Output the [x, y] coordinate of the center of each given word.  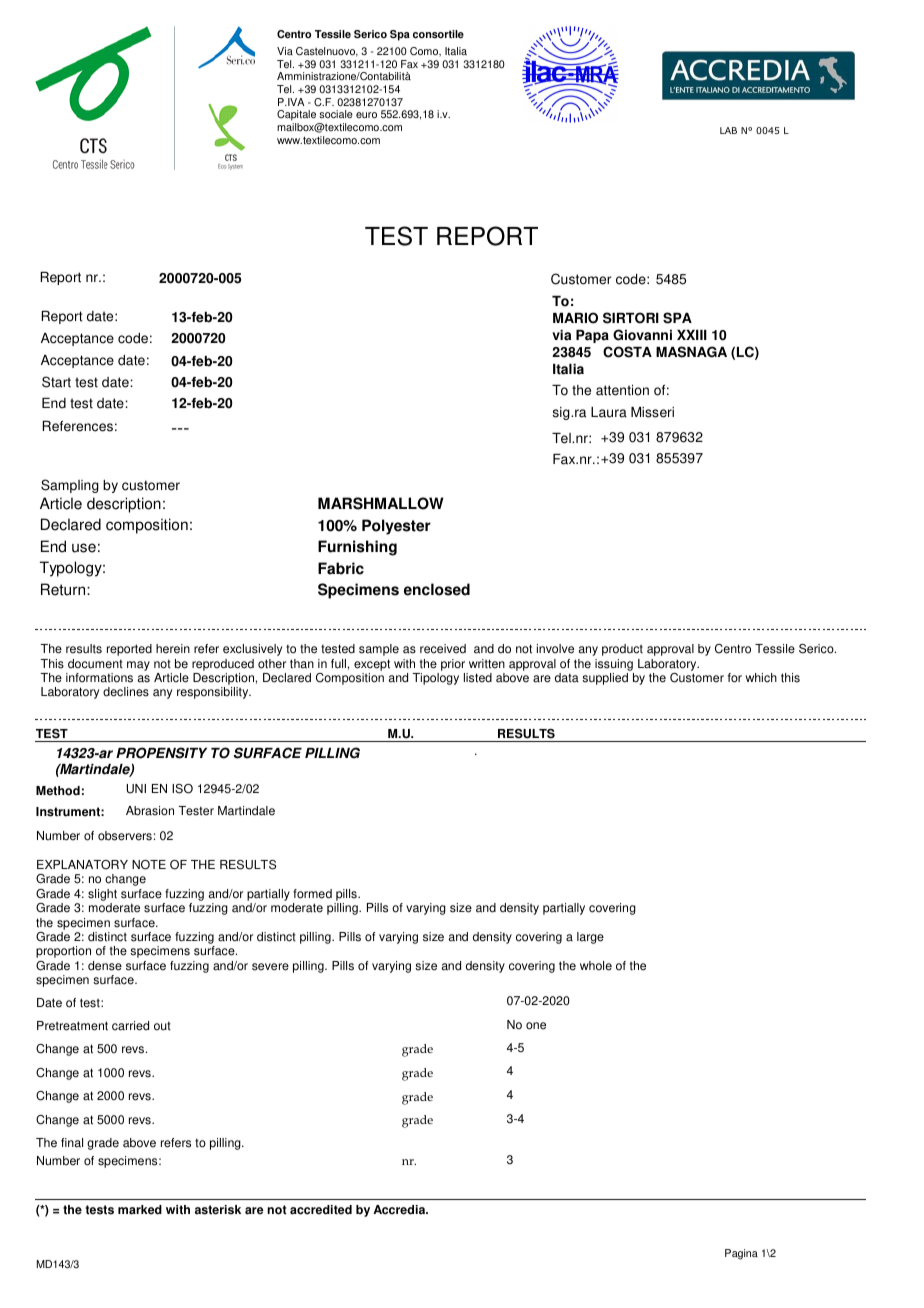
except [372, 665]
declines [126, 692]
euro [366, 115]
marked [140, 1210]
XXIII [692, 335]
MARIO [575, 318]
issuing [614, 665]
